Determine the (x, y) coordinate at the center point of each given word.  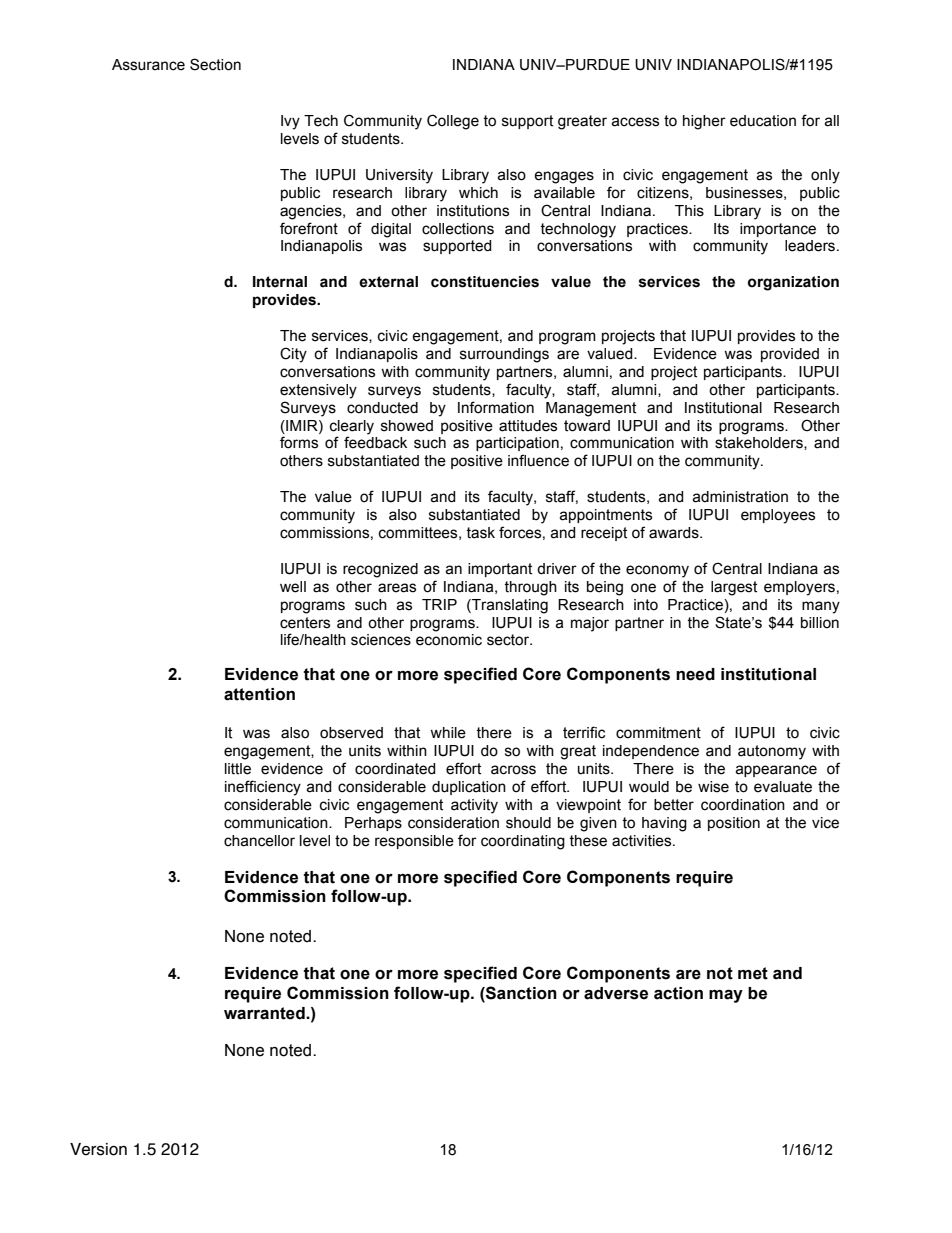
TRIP (439, 604)
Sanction (520, 994)
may (726, 996)
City (293, 355)
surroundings (504, 355)
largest (734, 588)
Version (98, 1149)
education (763, 121)
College (453, 122)
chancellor (259, 841)
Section (215, 64)
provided (790, 355)
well (293, 587)
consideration (453, 823)
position (734, 824)
